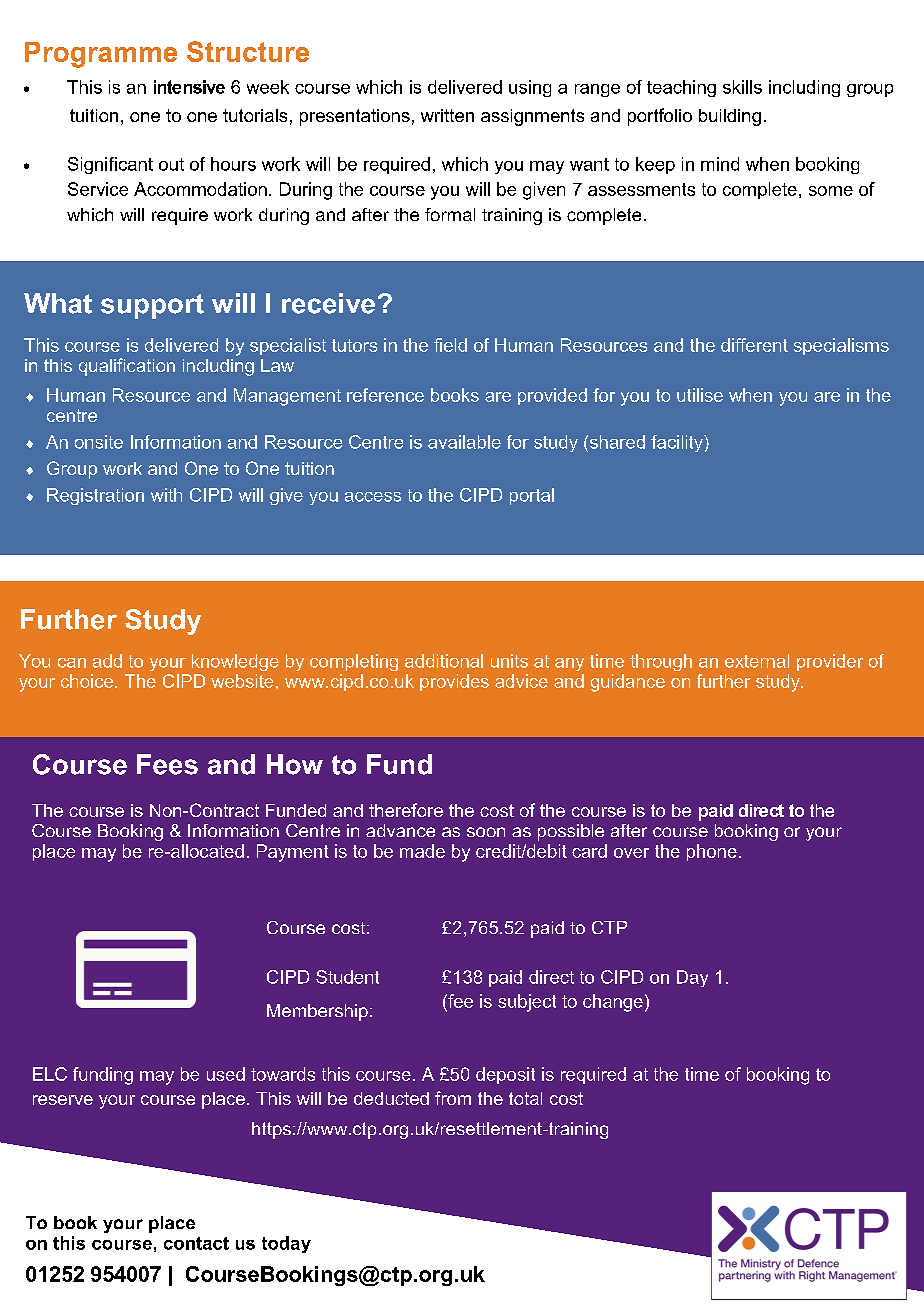  Describe the element at coordinates (712, 852) in the screenshot. I see `phone` at that location.
